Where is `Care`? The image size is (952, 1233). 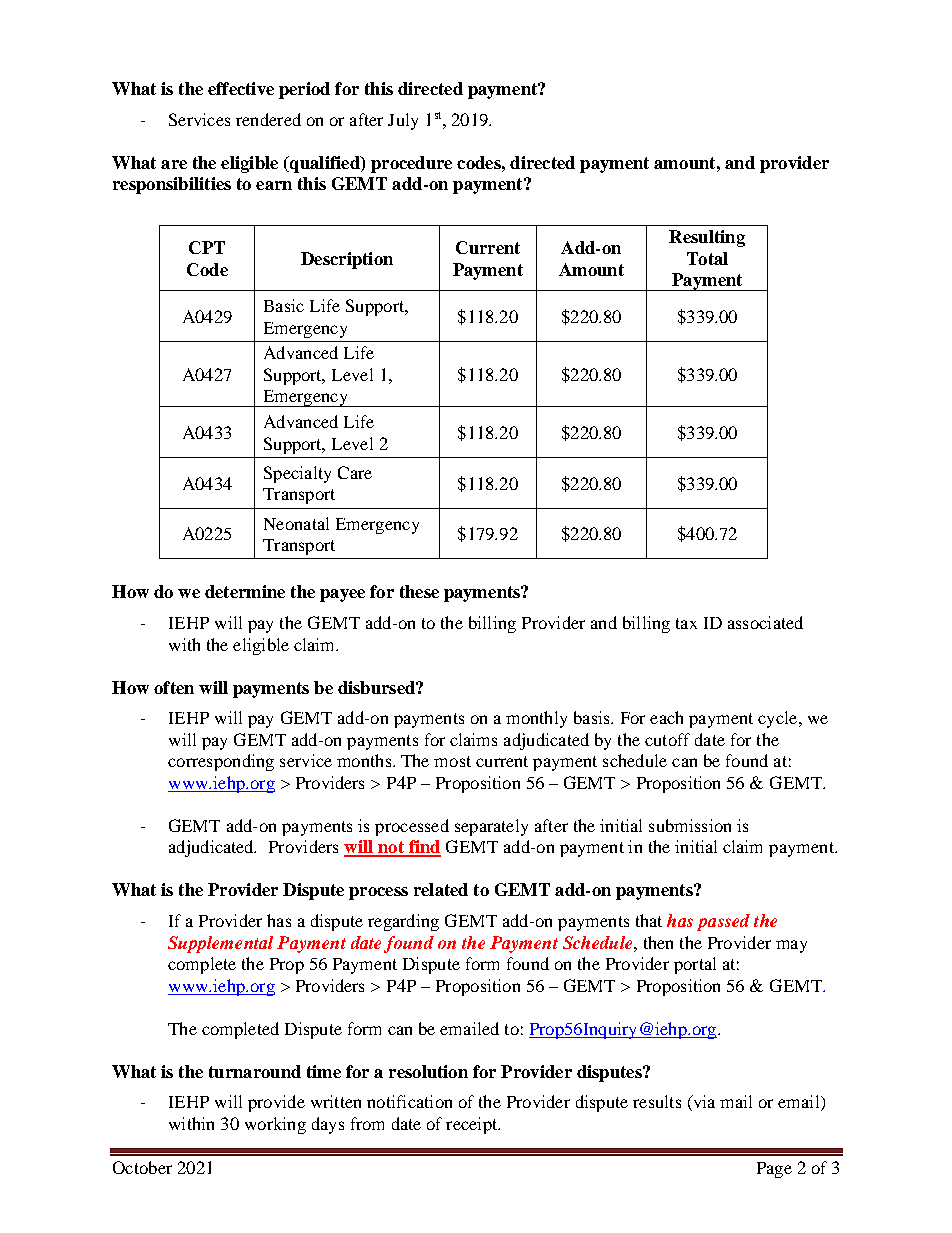 Care is located at coordinates (355, 472).
